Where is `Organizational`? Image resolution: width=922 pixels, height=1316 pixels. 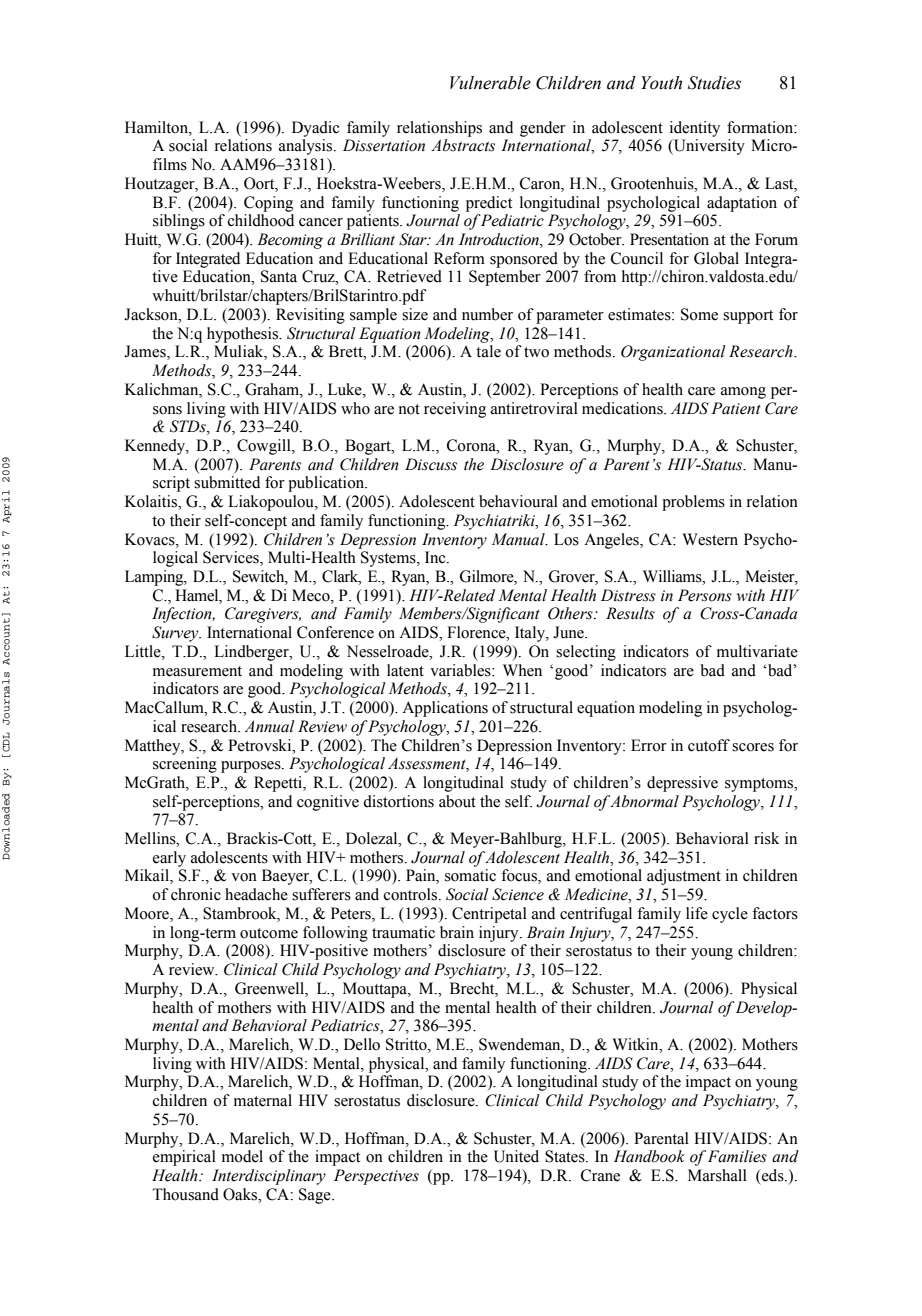 Organizational is located at coordinates (673, 353).
